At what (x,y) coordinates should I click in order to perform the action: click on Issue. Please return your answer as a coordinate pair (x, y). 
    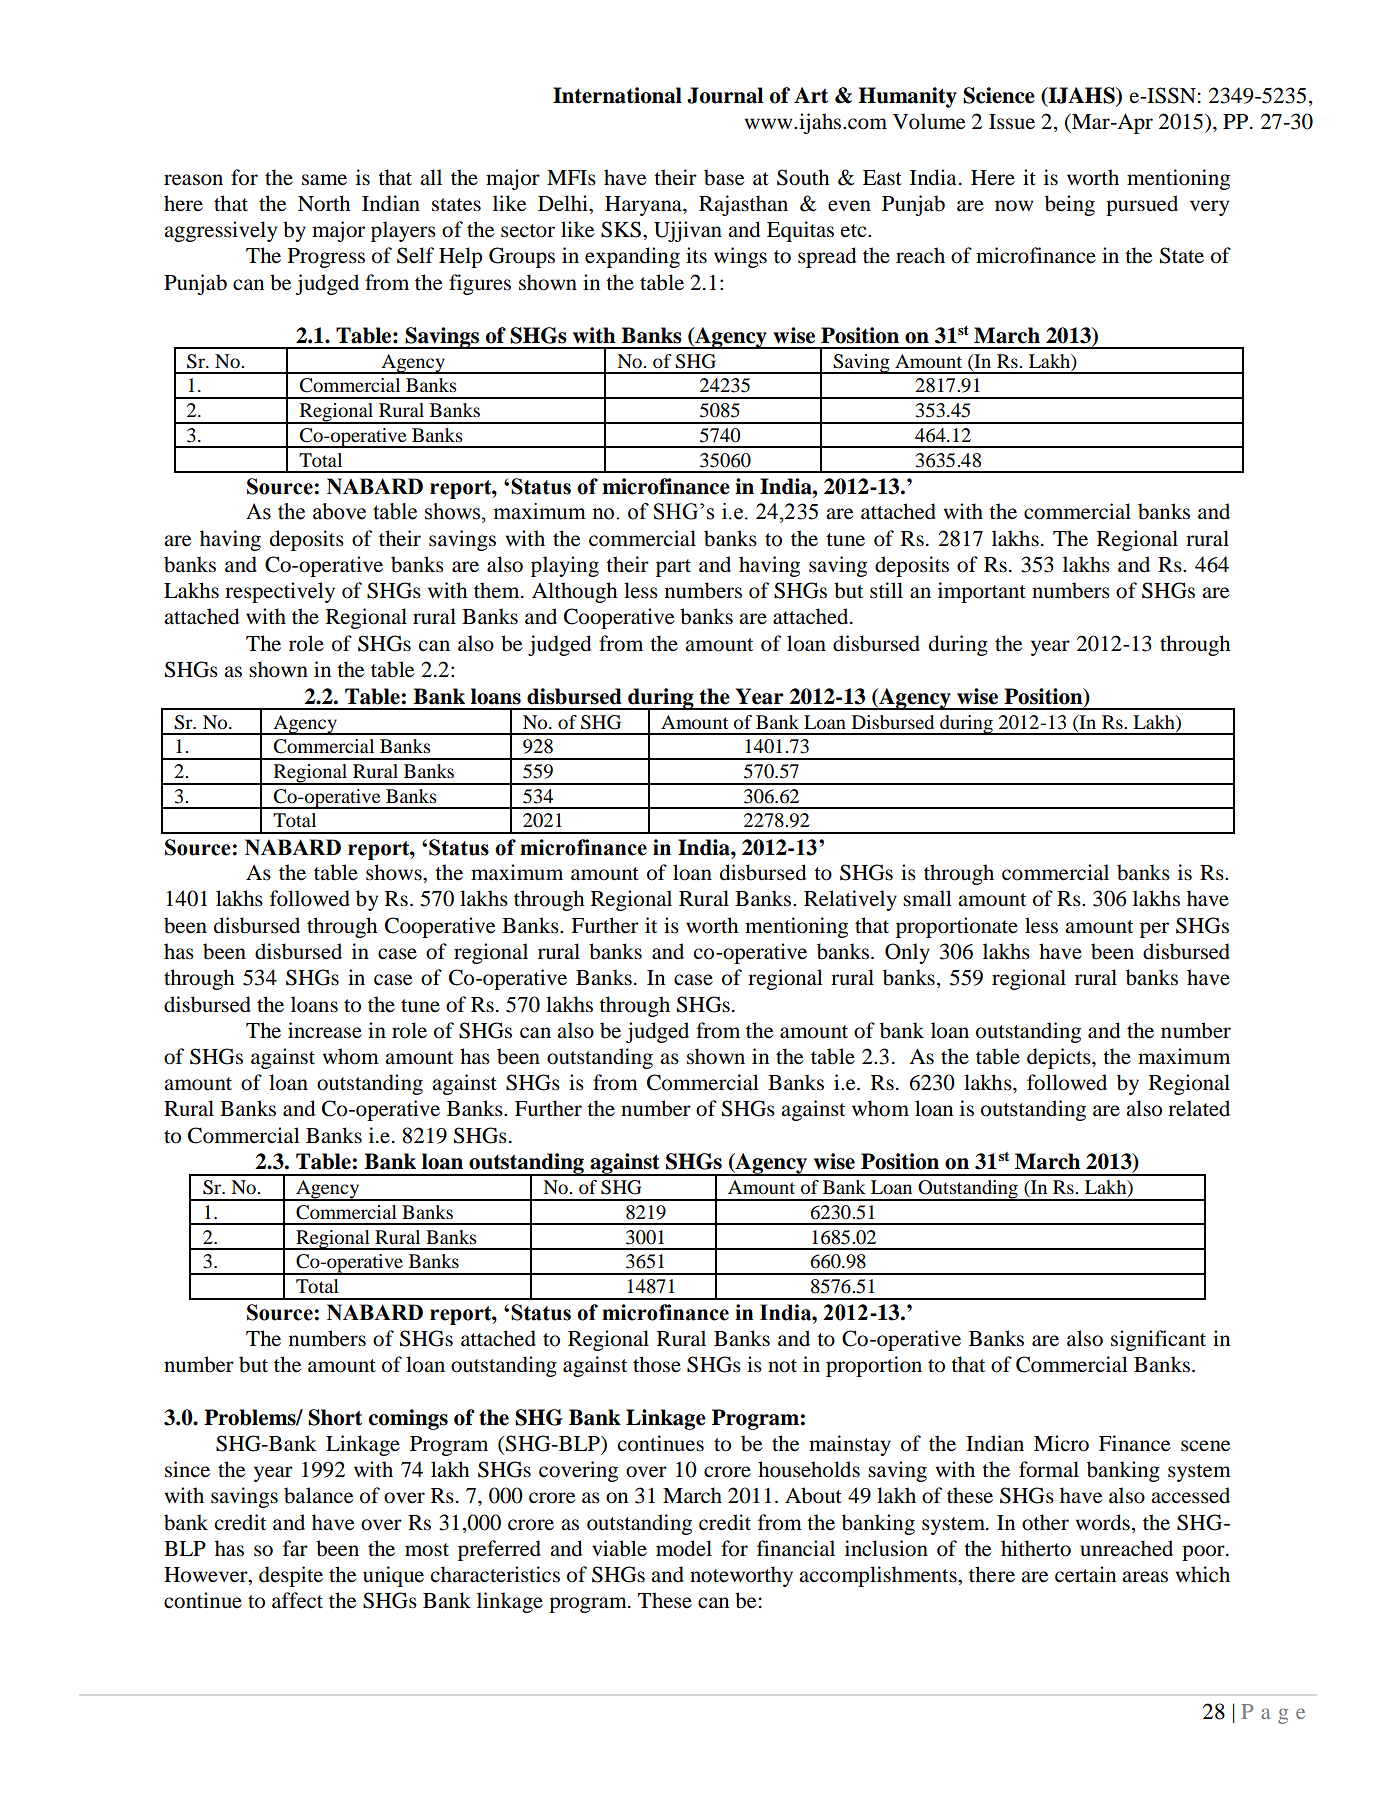
    Looking at the image, I should click on (1012, 122).
